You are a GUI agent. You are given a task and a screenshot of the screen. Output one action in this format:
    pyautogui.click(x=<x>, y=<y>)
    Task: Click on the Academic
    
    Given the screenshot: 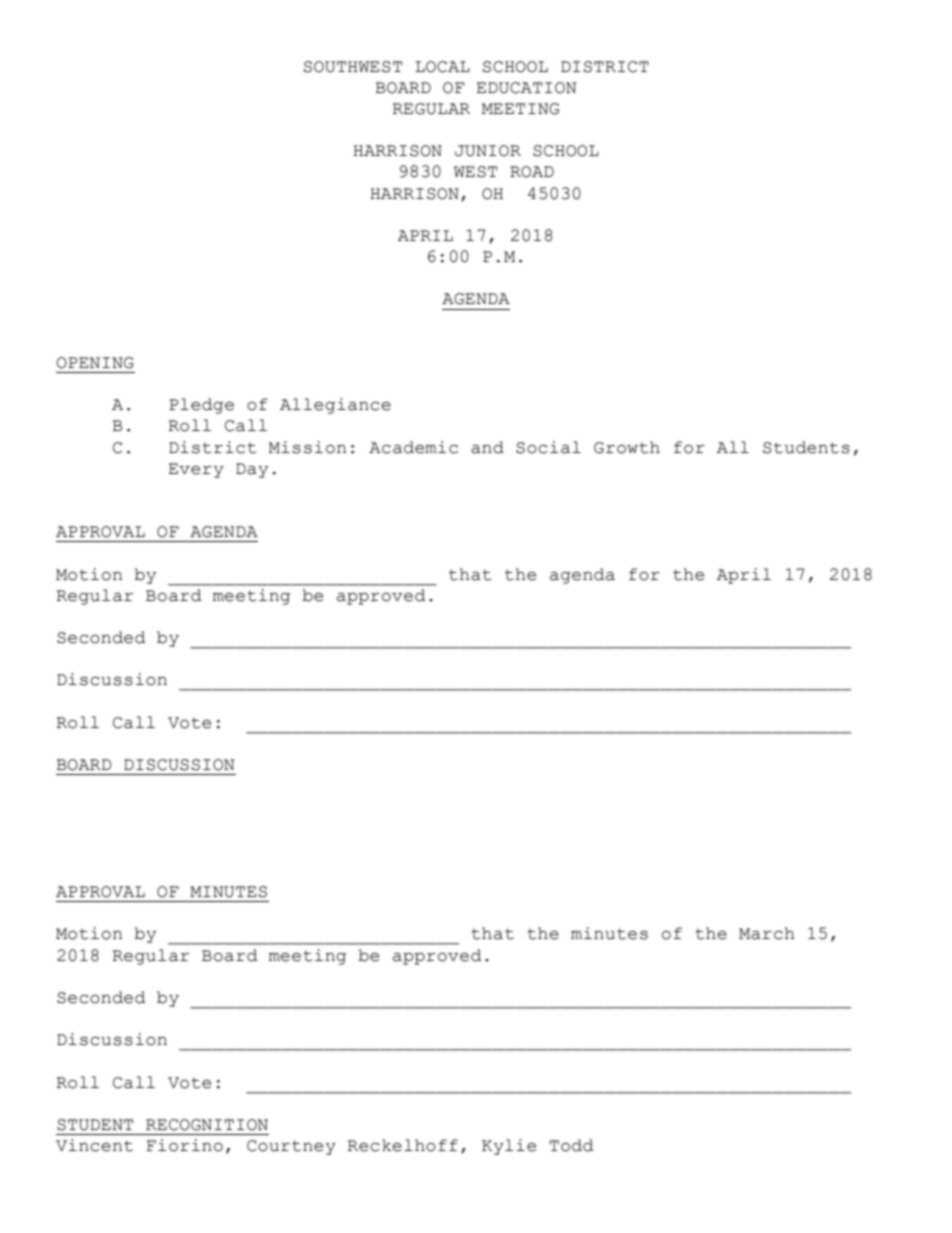 What is the action you would take?
    pyautogui.click(x=413, y=447)
